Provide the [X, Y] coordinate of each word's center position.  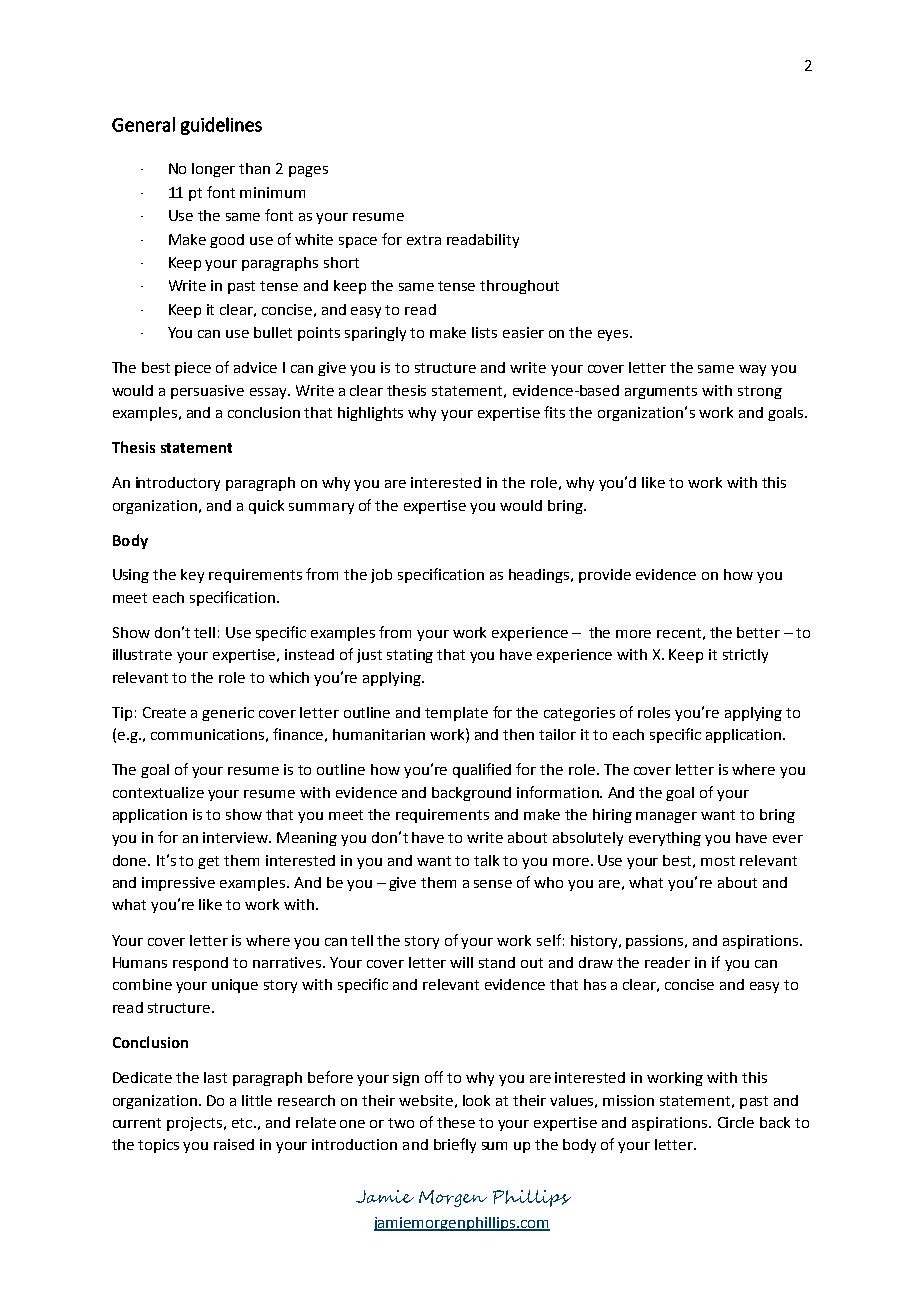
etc [243, 1123]
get [208, 862]
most [718, 861]
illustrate [142, 654]
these [456, 1122]
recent [679, 633]
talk [486, 860]
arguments [661, 392]
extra [424, 240]
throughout [519, 287]
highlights [370, 414]
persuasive [207, 392]
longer [213, 170]
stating [410, 656]
